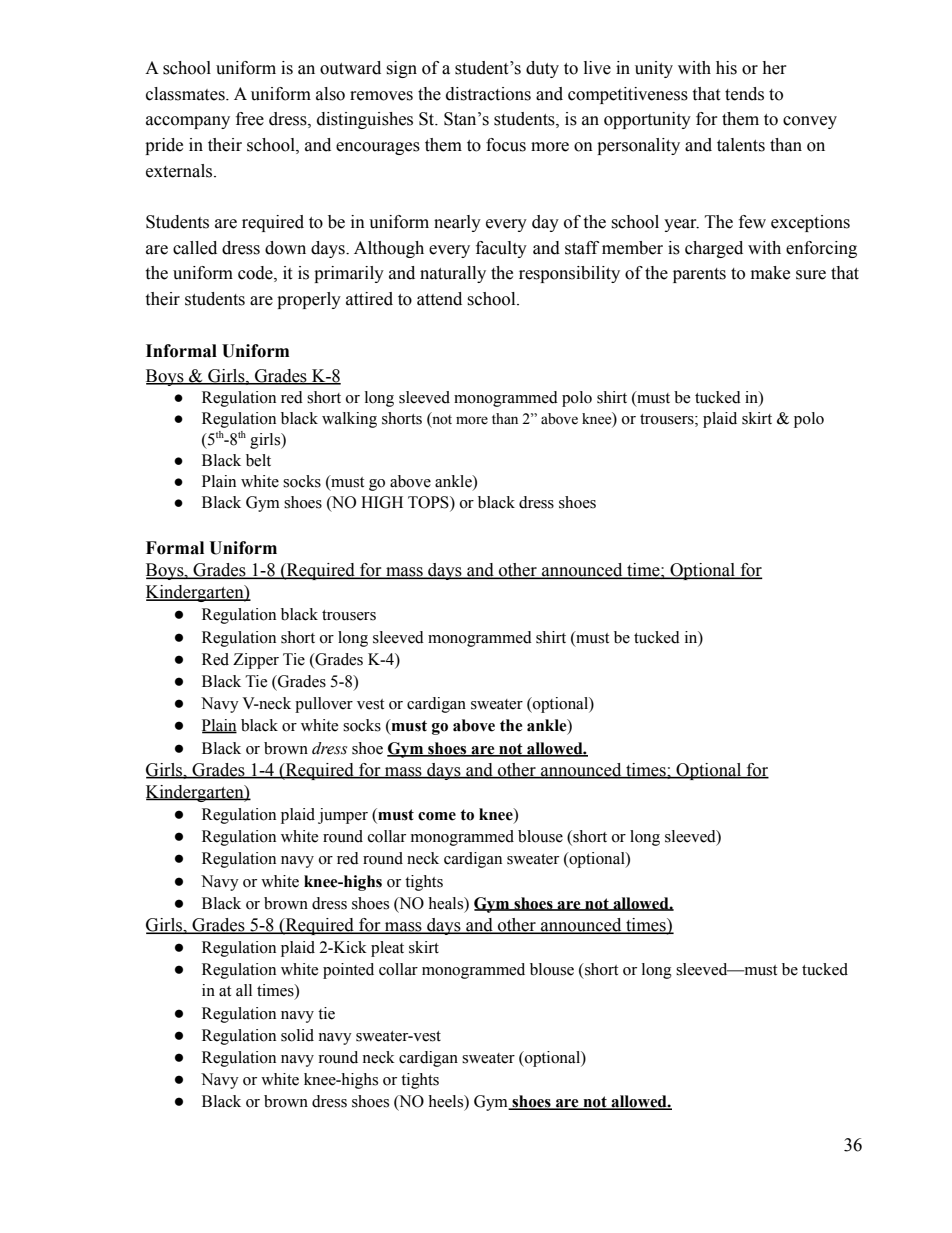  What do you see at coordinates (699, 275) in the page?
I see `parents` at bounding box center [699, 275].
